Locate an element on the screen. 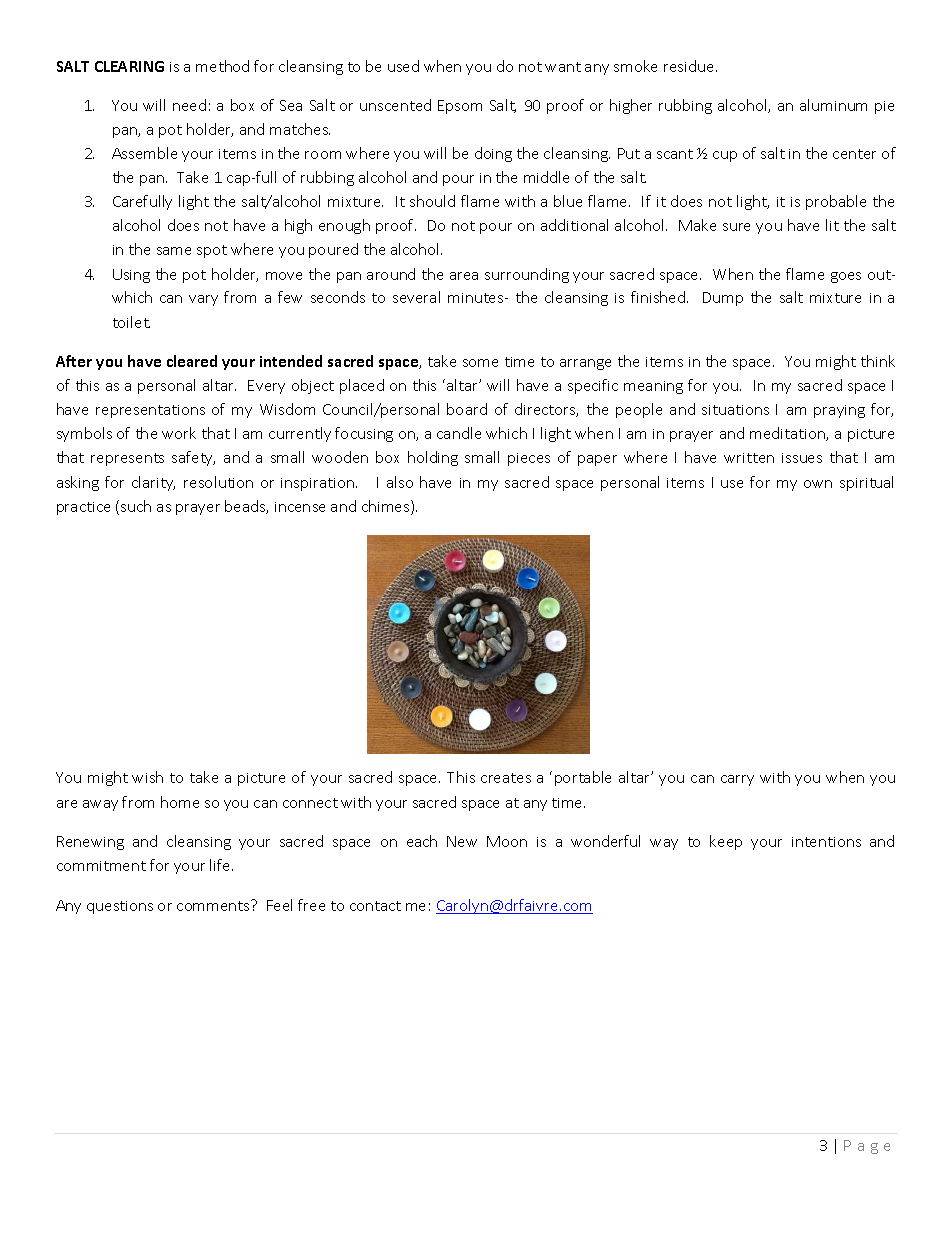 This screenshot has height=1233, width=952. own is located at coordinates (818, 484).
